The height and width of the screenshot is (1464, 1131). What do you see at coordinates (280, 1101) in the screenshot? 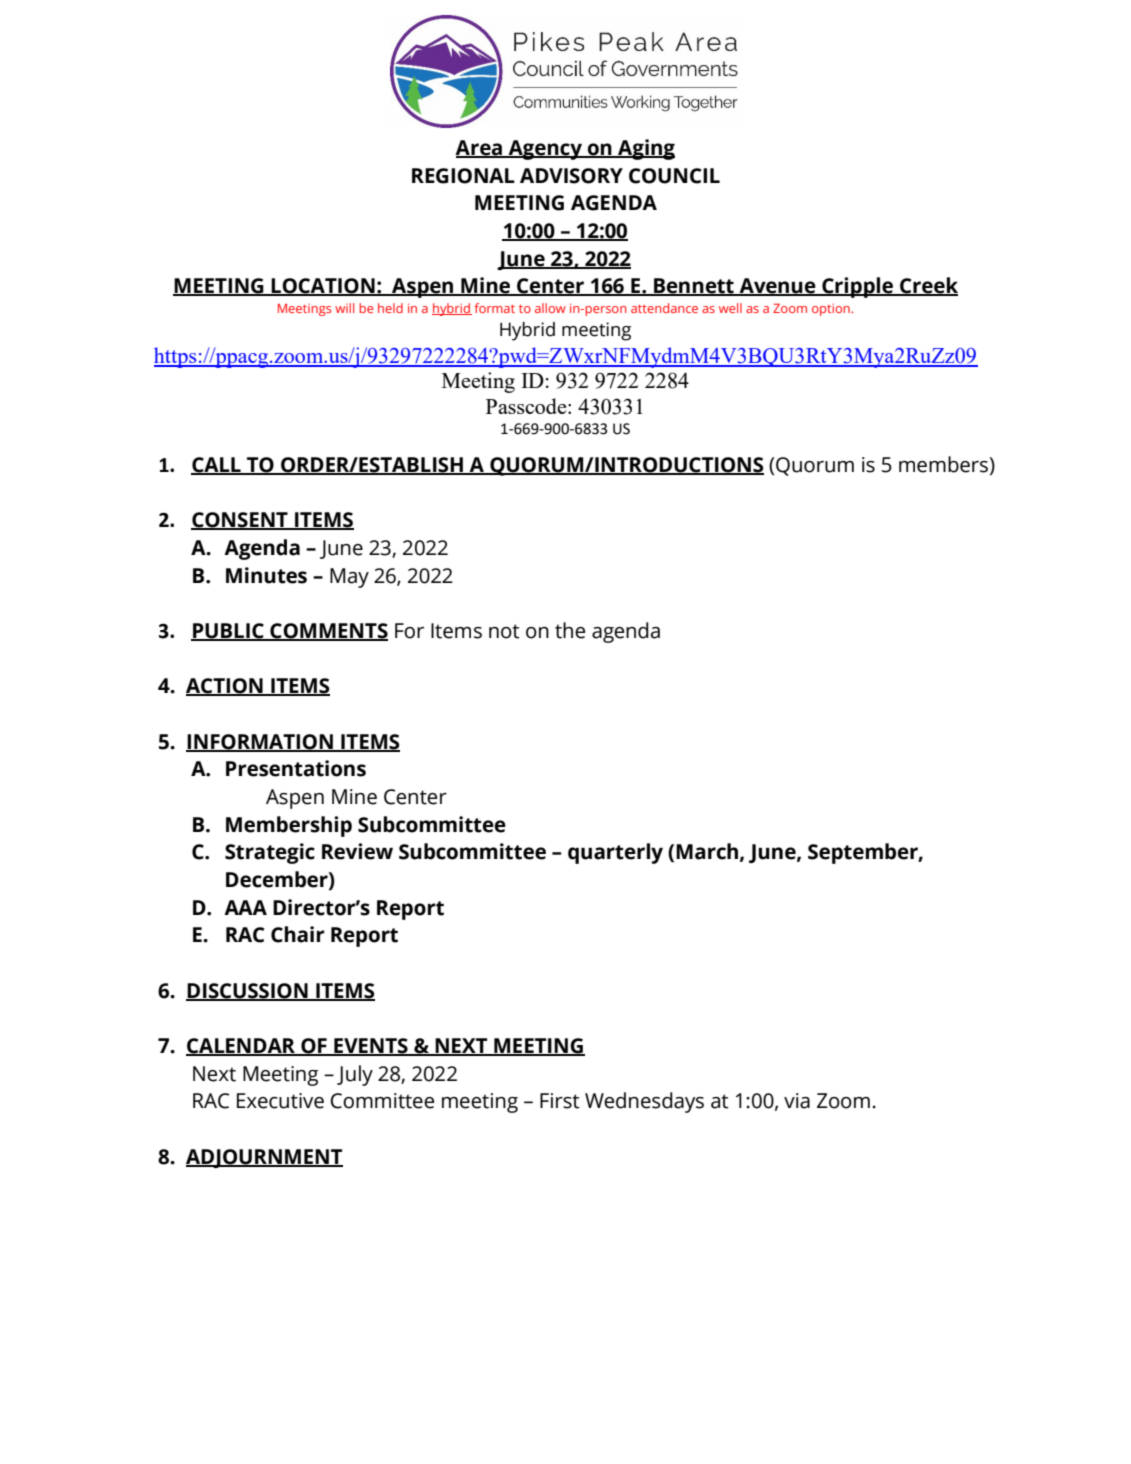
I see `Executive` at bounding box center [280, 1101].
